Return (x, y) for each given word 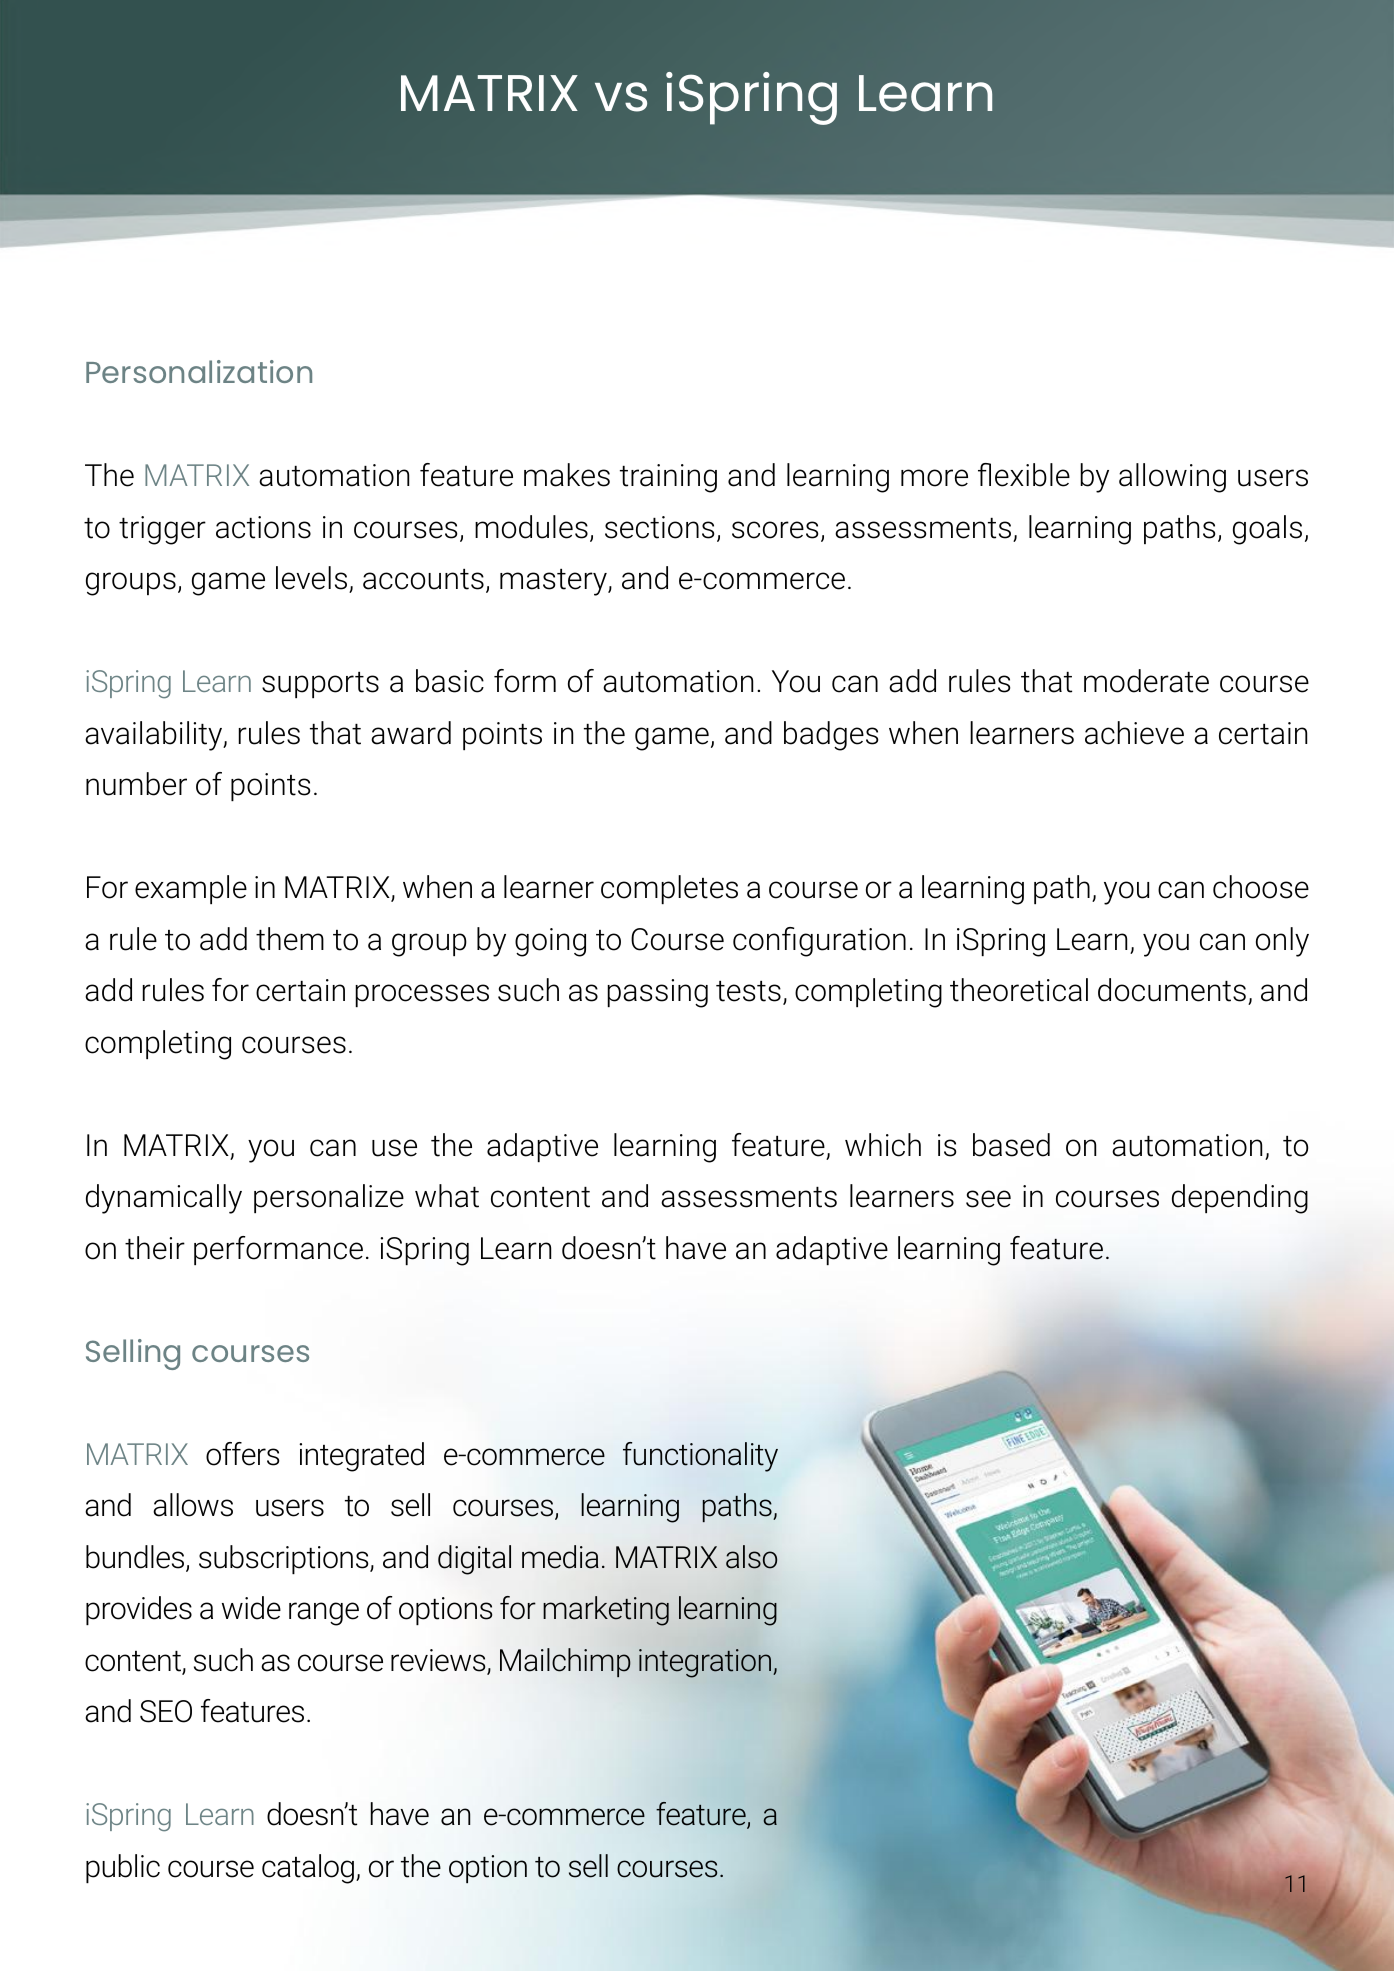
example (191, 889)
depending (1240, 1199)
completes (669, 889)
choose (1261, 887)
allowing (1172, 478)
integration (705, 1663)
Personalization (199, 371)
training (668, 478)
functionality (700, 1457)
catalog (308, 1869)
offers (242, 1454)
